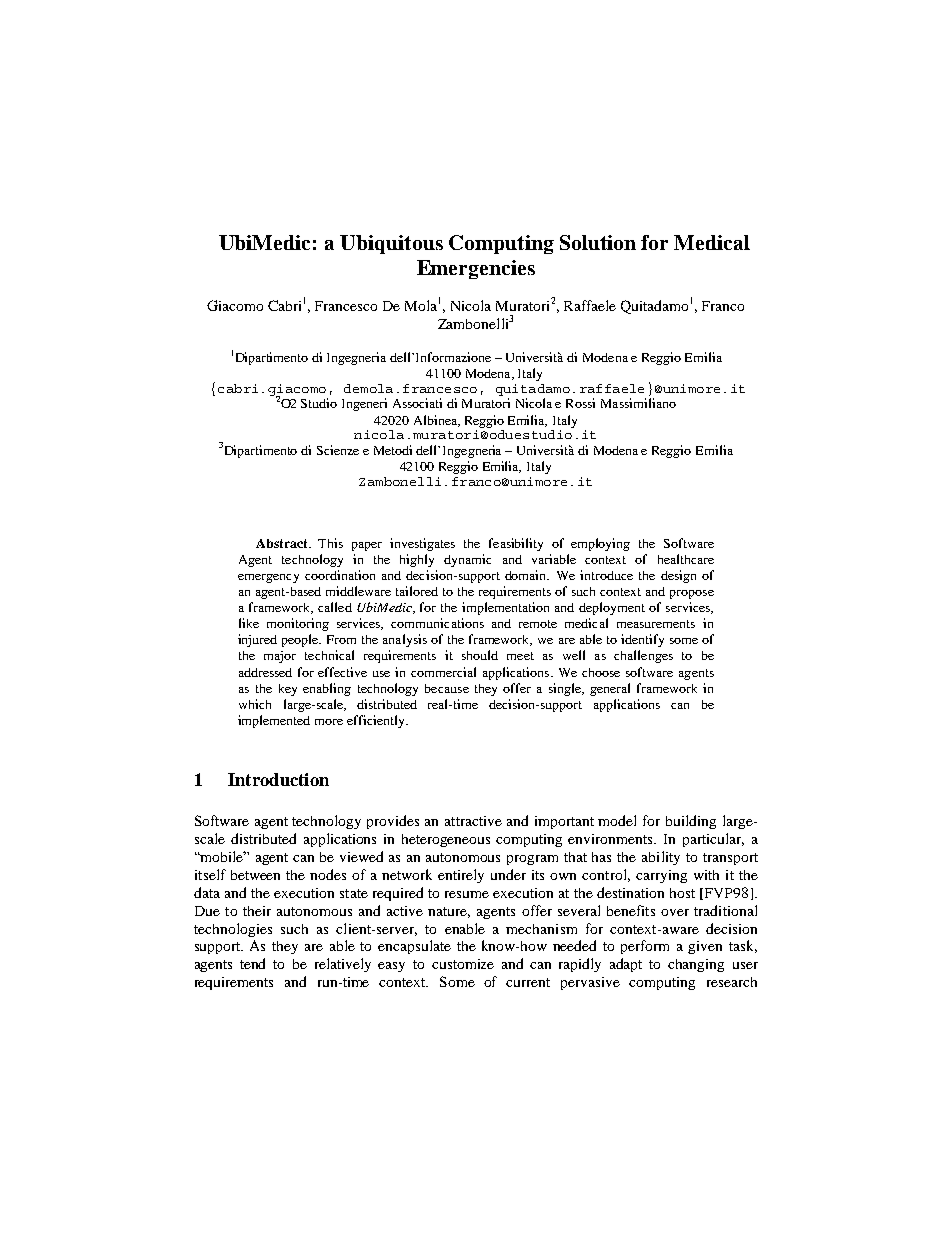  What do you see at coordinates (249, 623) in the document?
I see `like` at bounding box center [249, 623].
